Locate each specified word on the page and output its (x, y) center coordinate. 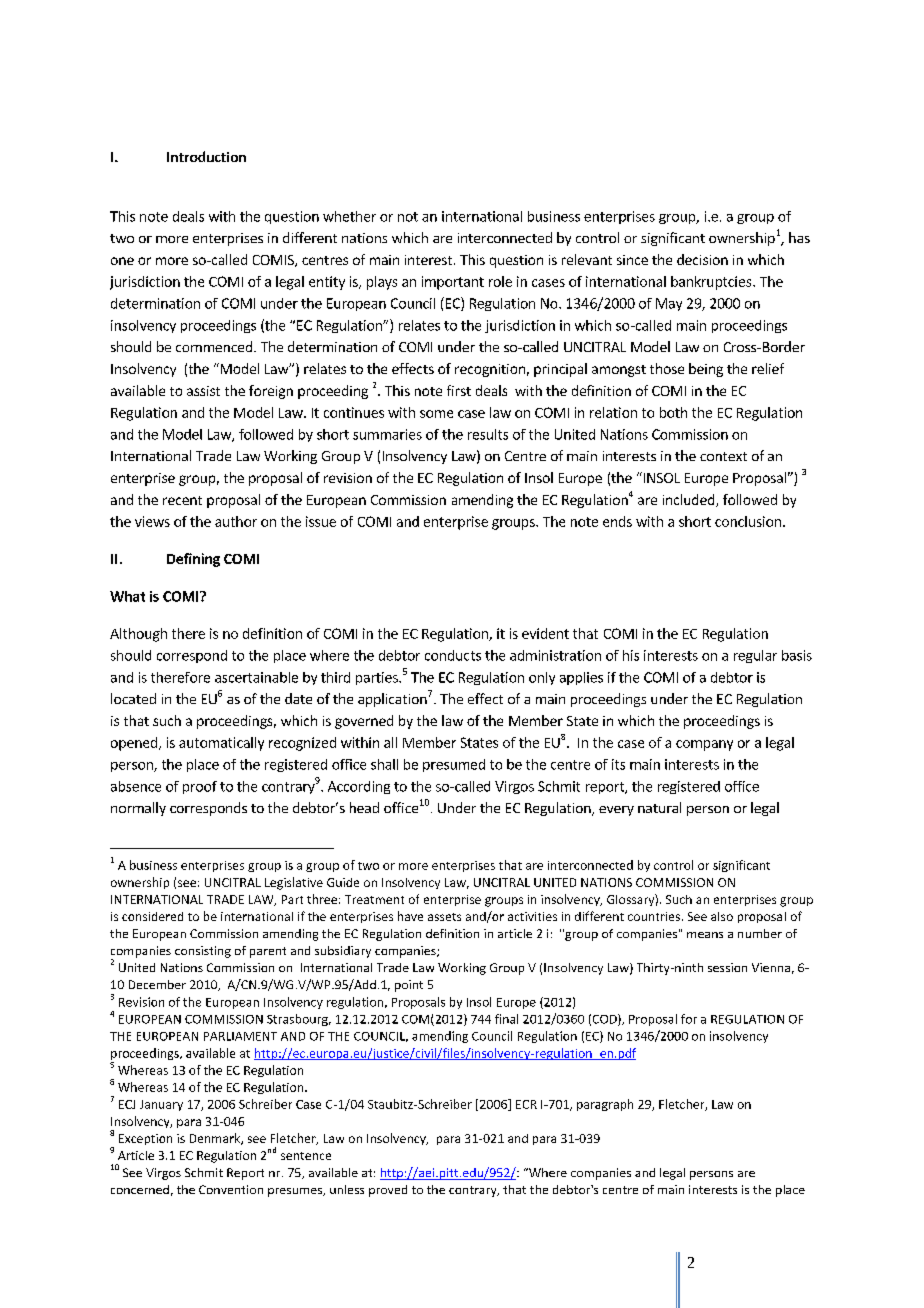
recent (182, 500)
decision (702, 259)
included (690, 500)
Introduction (206, 156)
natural (659, 807)
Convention (231, 1189)
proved (388, 1191)
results (488, 434)
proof (200, 787)
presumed (454, 765)
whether (349, 216)
